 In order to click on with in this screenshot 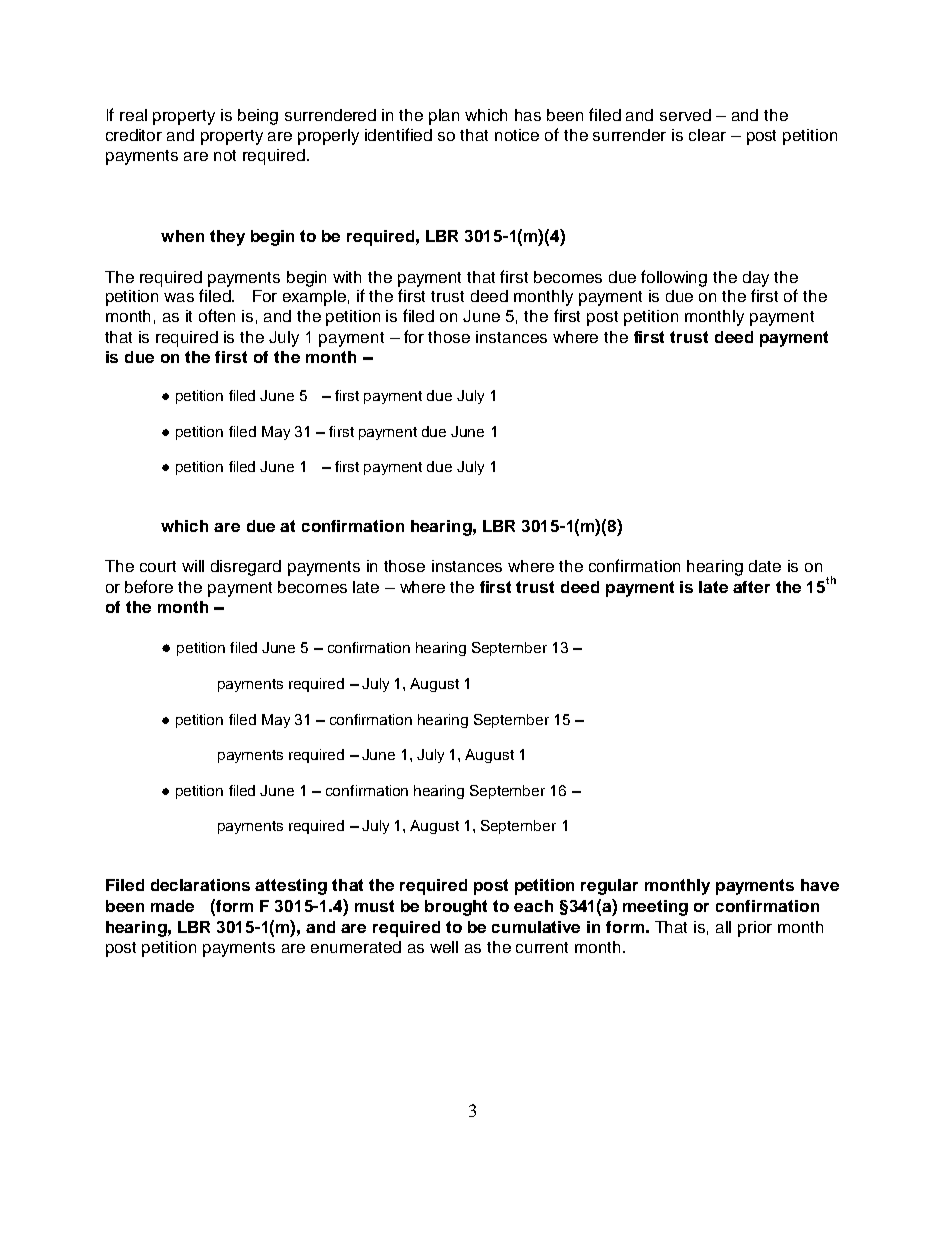, I will do `click(347, 277)`.
